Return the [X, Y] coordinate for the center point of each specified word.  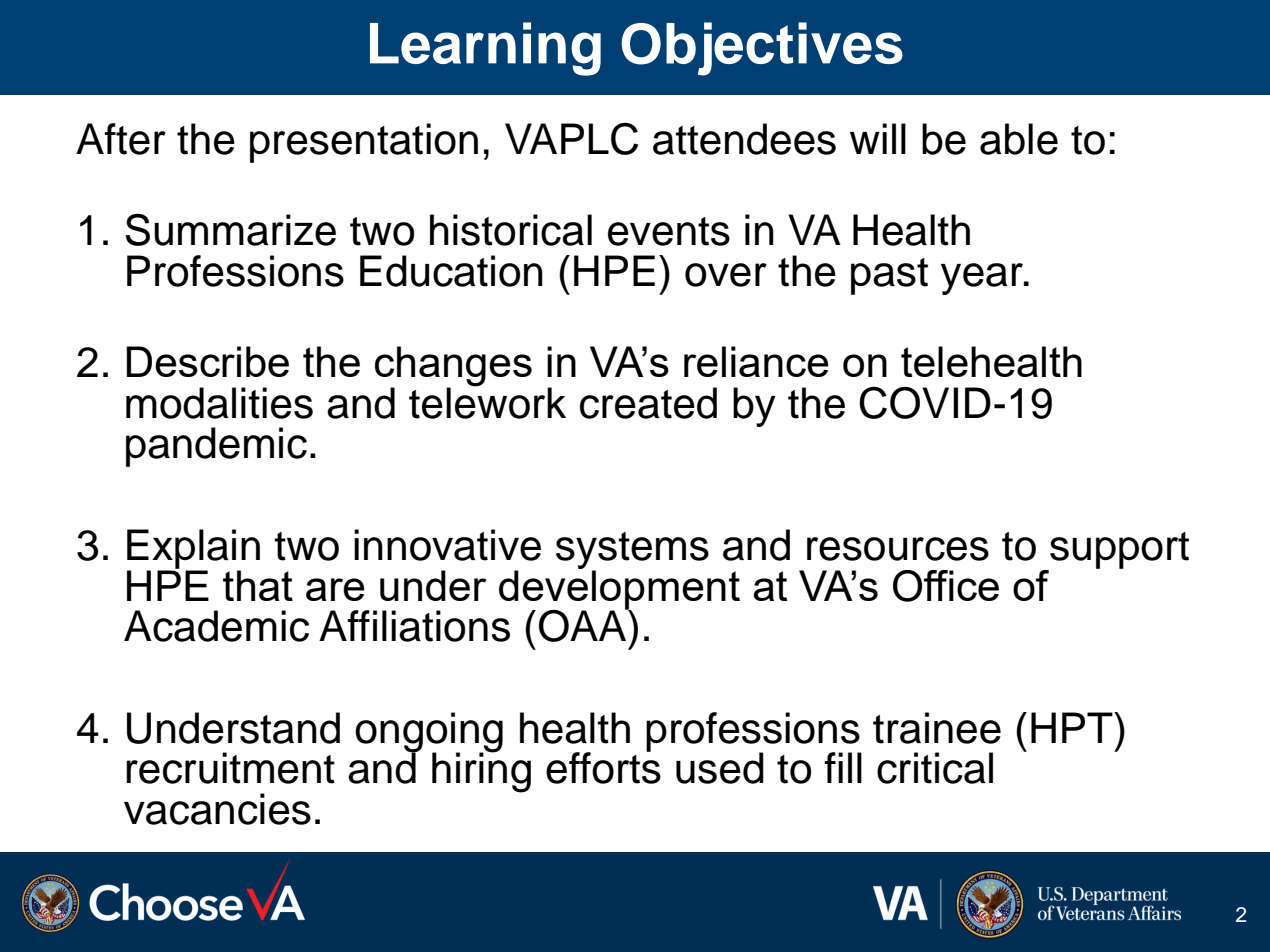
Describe [207, 361]
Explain [193, 550]
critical [935, 768]
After [121, 139]
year [983, 279]
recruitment [230, 768]
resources [898, 549]
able [1019, 139]
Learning [485, 49]
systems [632, 551]
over [726, 275]
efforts [603, 767]
